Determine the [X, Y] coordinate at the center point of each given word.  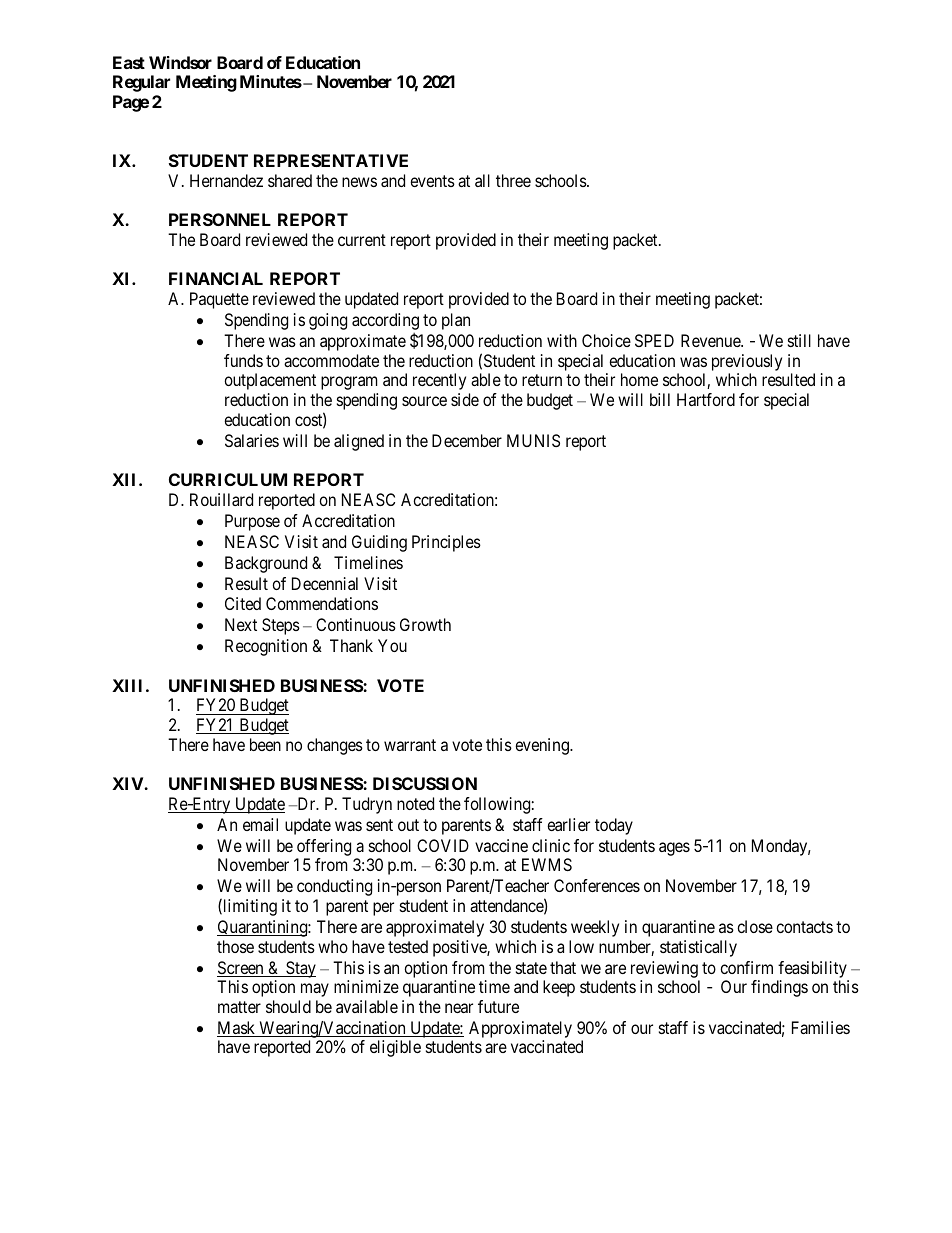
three [513, 180]
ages [674, 849]
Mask [237, 1029]
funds [243, 360]
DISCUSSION [425, 783]
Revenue [711, 340]
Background [266, 564]
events [432, 181]
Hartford [706, 399]
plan [456, 321]
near [459, 1008]
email [260, 824]
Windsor [180, 62]
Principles [446, 543]
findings [779, 988]
